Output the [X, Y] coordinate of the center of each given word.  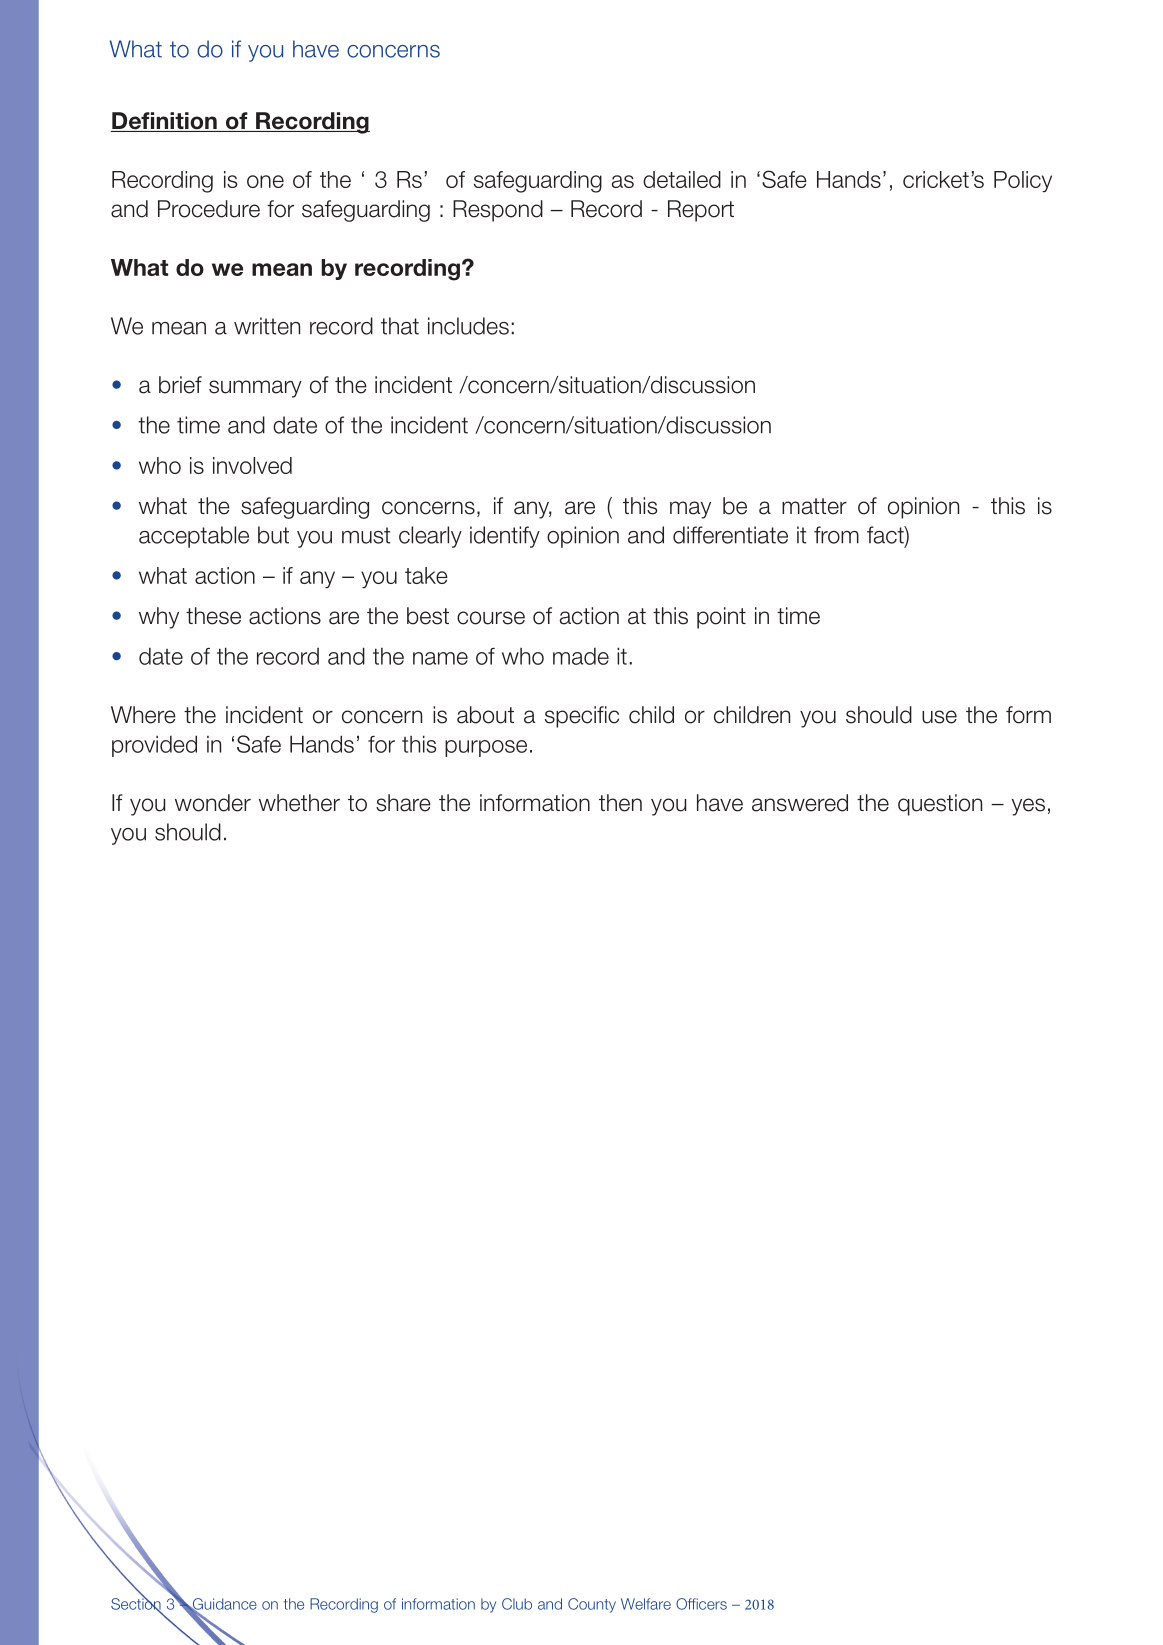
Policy [1023, 181]
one [265, 181]
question [940, 805]
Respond [498, 211]
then [620, 803]
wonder [213, 803]
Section [136, 1604]
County [592, 1605]
